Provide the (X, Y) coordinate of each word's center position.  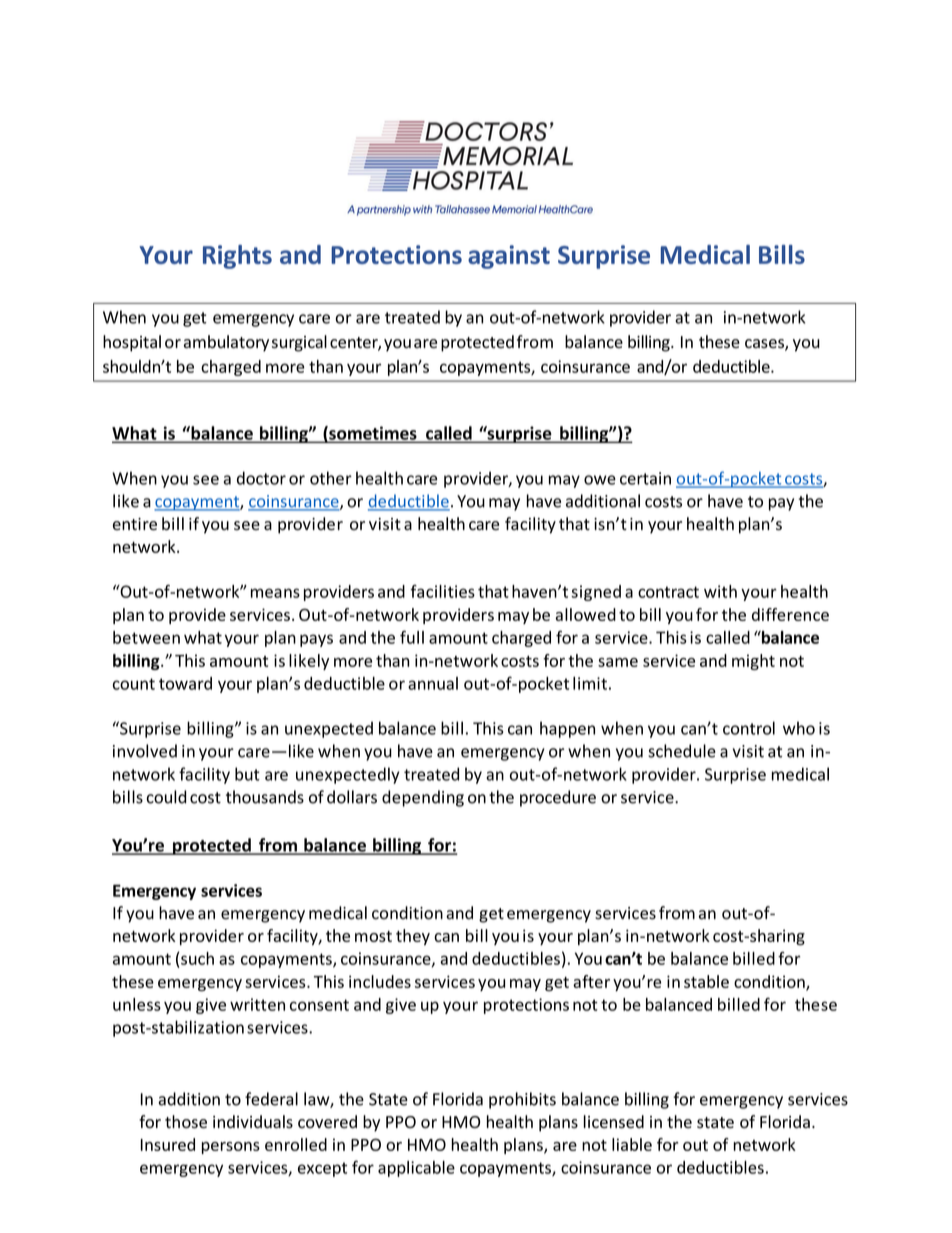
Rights (237, 257)
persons (231, 1148)
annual (433, 683)
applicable (416, 1169)
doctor (261, 478)
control (749, 728)
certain (645, 478)
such (197, 958)
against (509, 257)
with (720, 591)
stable (706, 981)
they (413, 937)
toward (185, 683)
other (331, 478)
